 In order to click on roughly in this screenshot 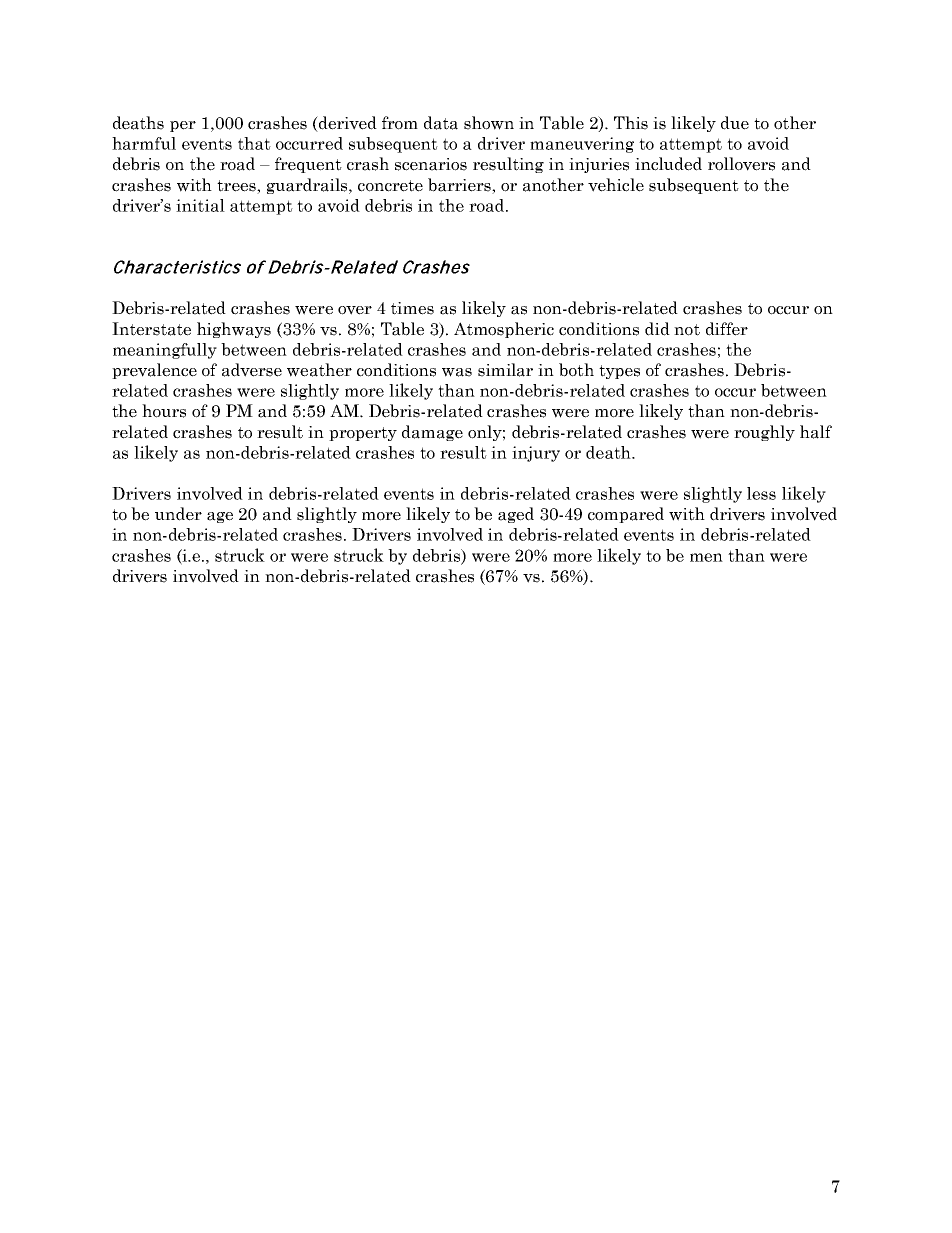, I will do `click(764, 433)`.
